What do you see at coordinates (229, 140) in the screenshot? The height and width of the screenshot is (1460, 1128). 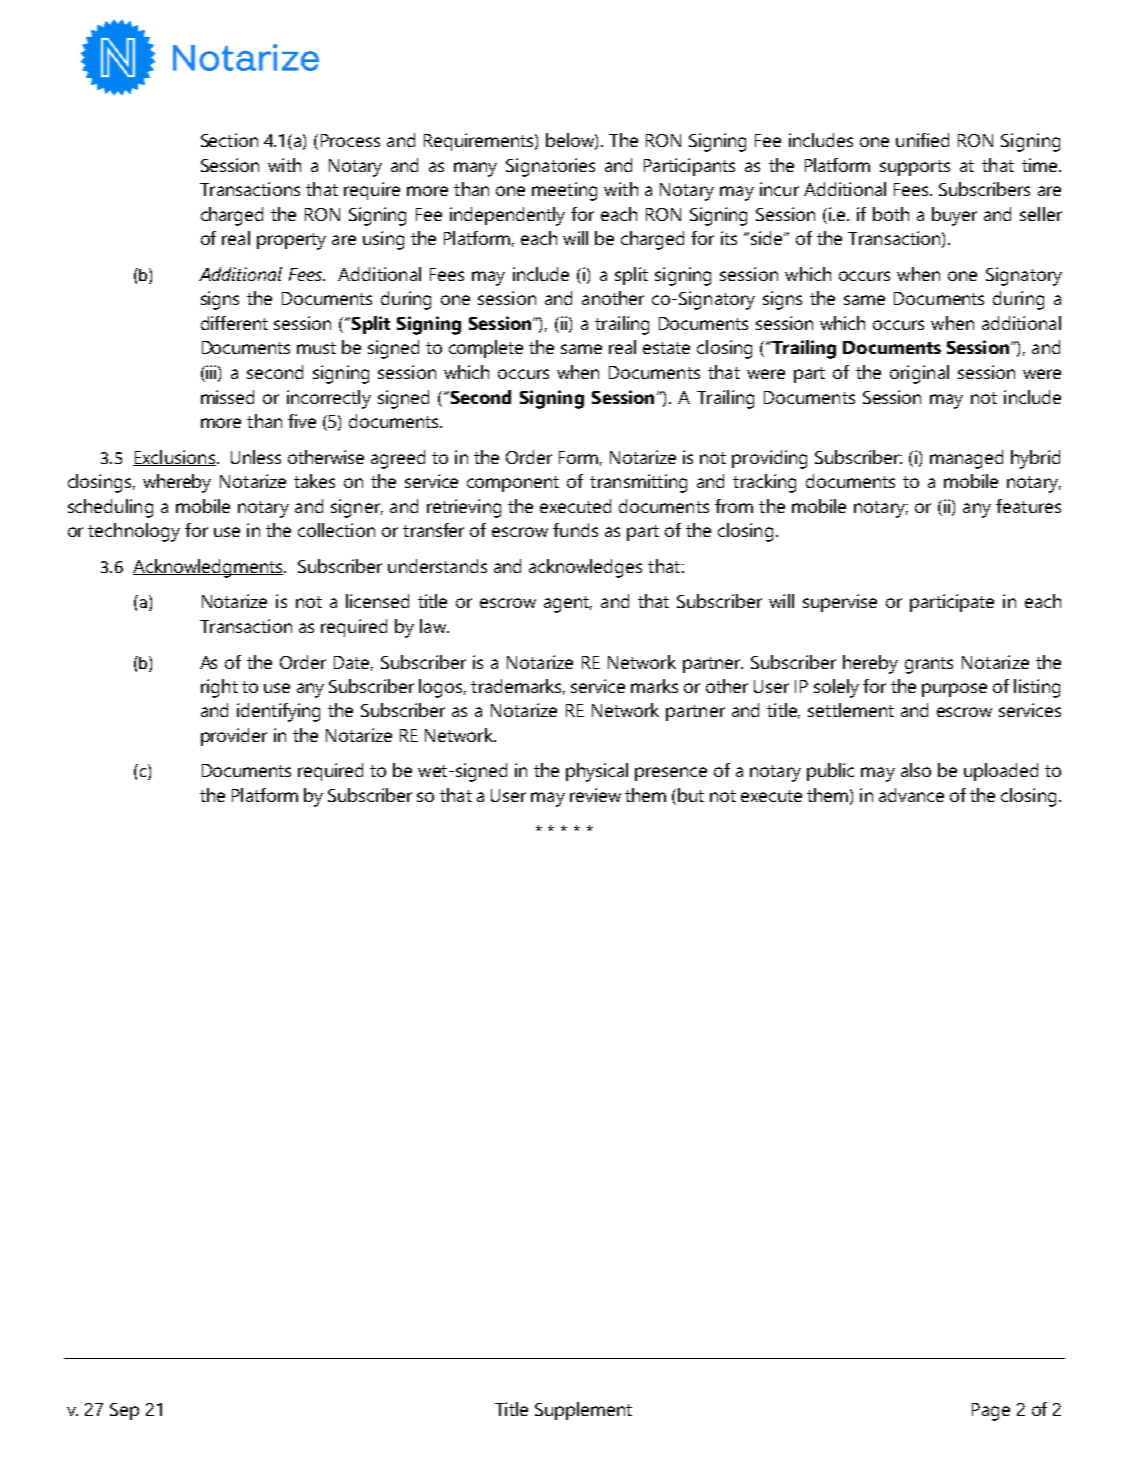 I see `Section` at bounding box center [229, 140].
